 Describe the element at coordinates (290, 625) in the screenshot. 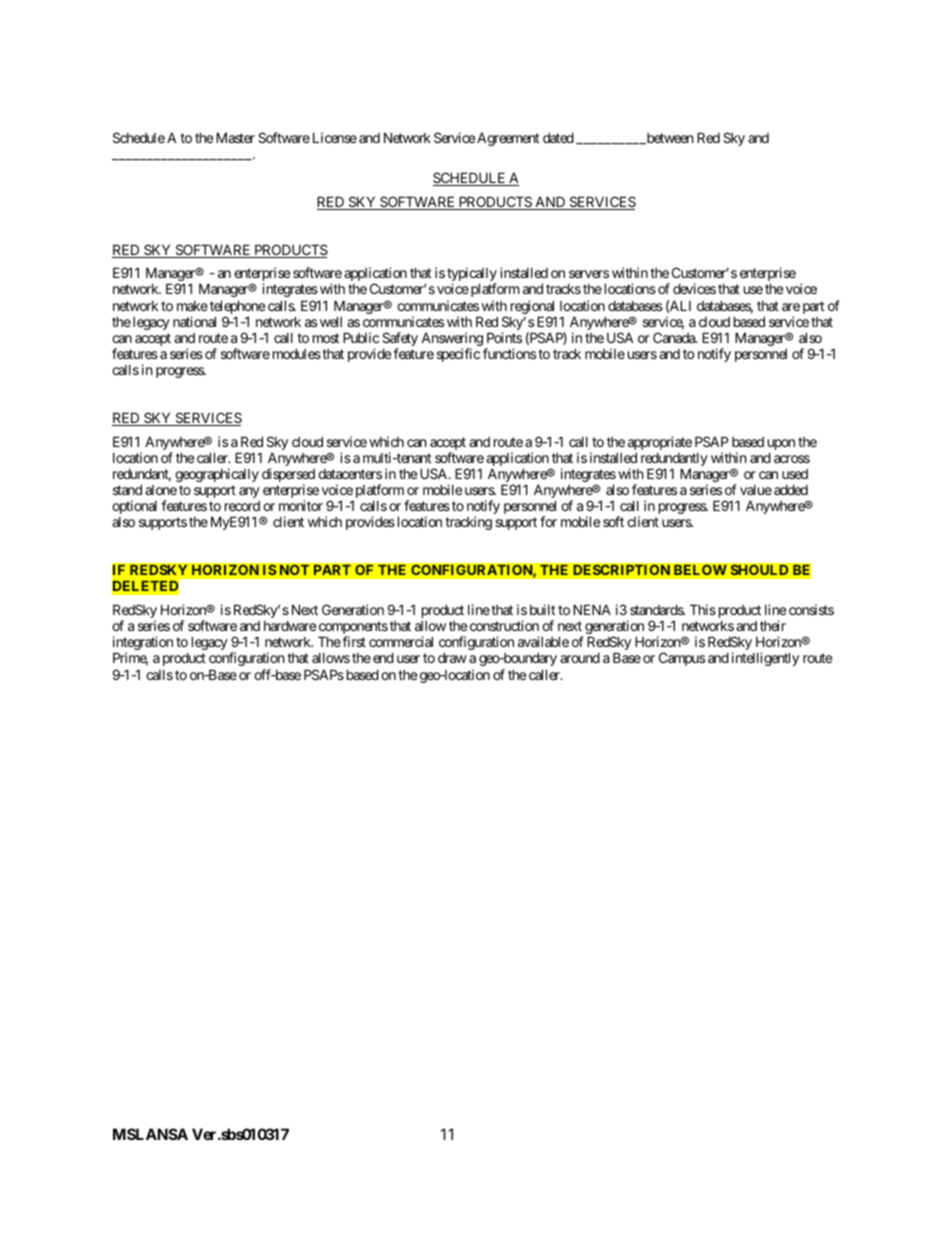

I see `hardware` at that location.
